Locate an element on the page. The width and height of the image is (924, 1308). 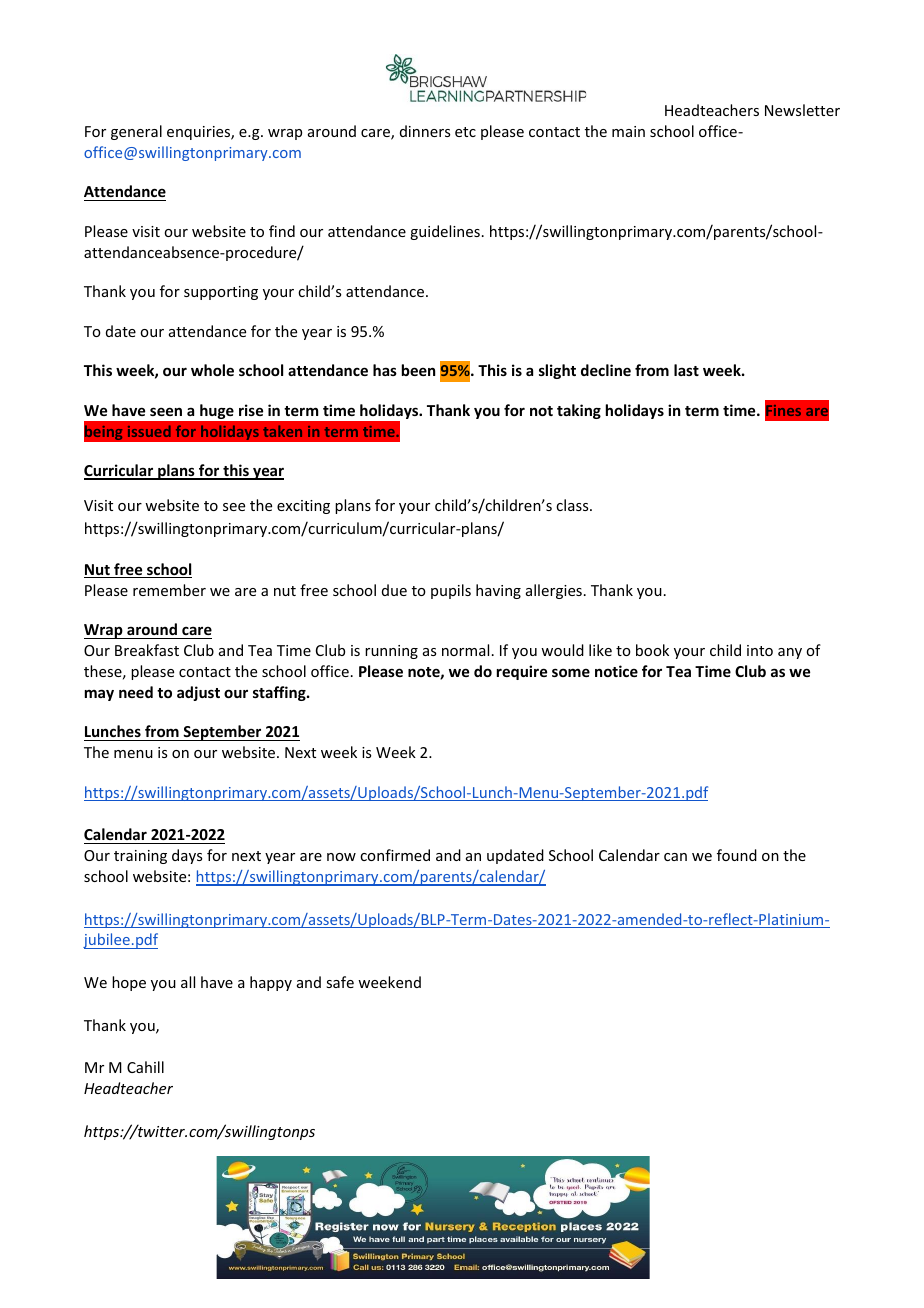
been is located at coordinates (418, 370).
